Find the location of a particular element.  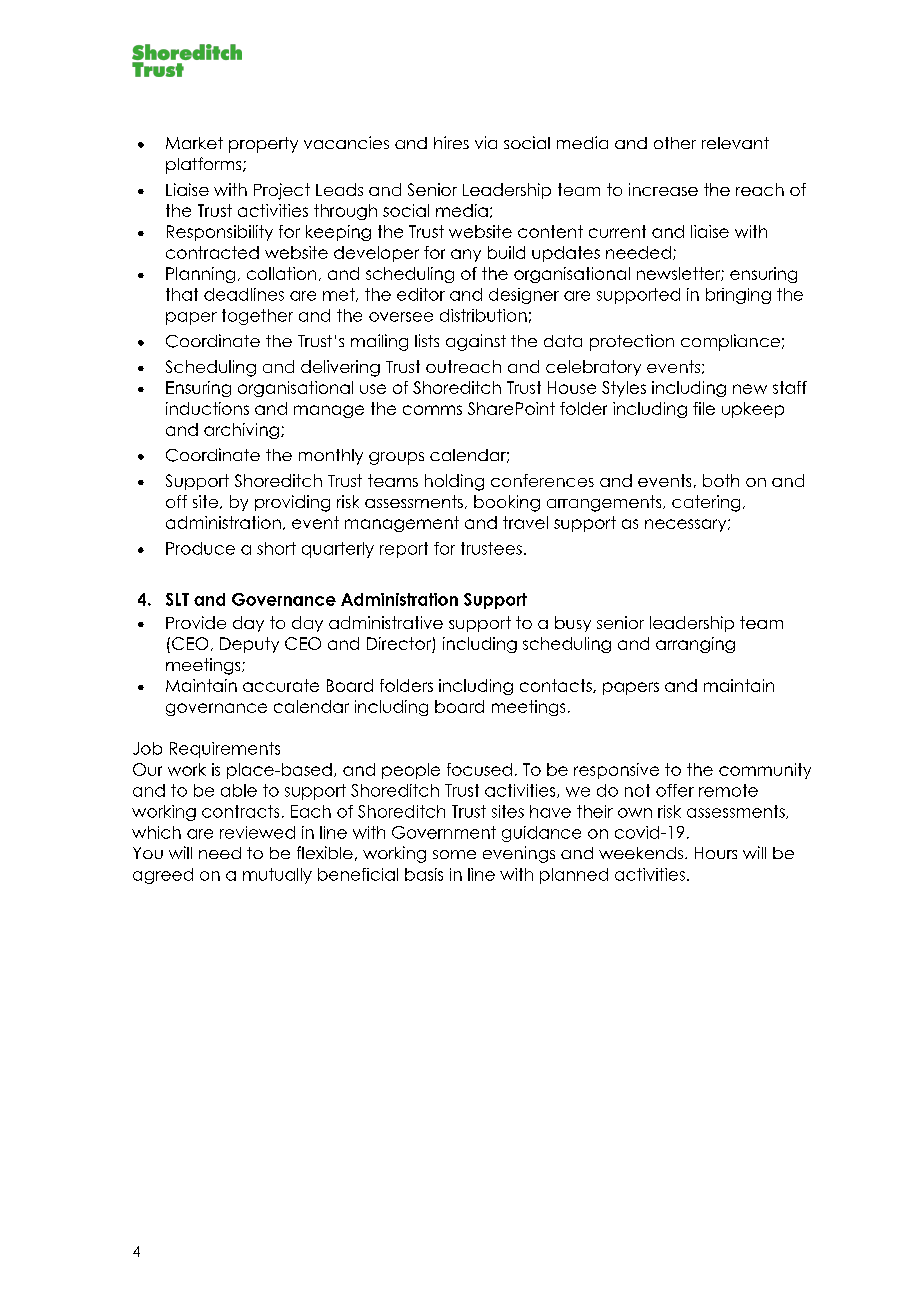

community is located at coordinates (765, 771).
